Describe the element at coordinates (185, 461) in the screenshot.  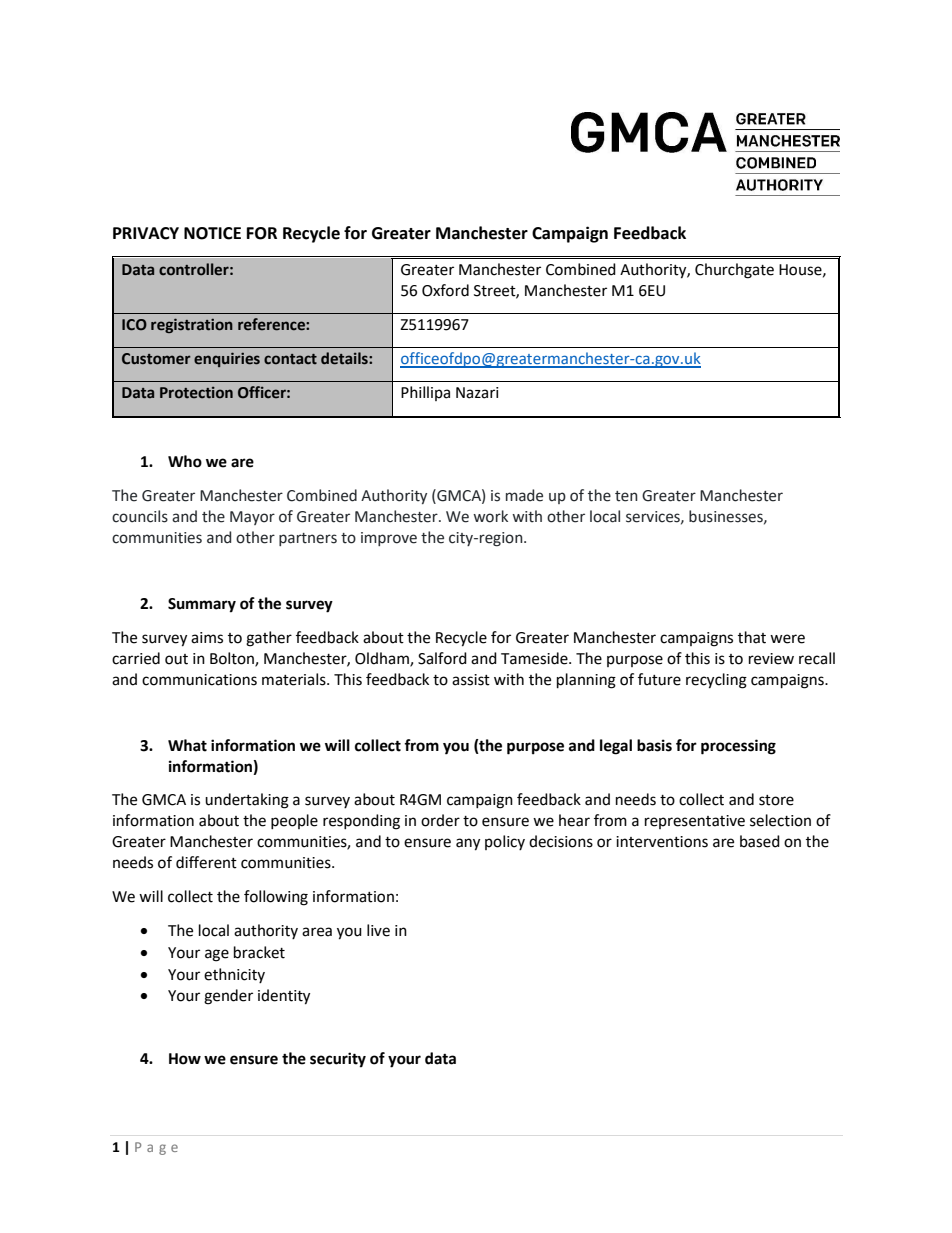
I see `Who` at that location.
